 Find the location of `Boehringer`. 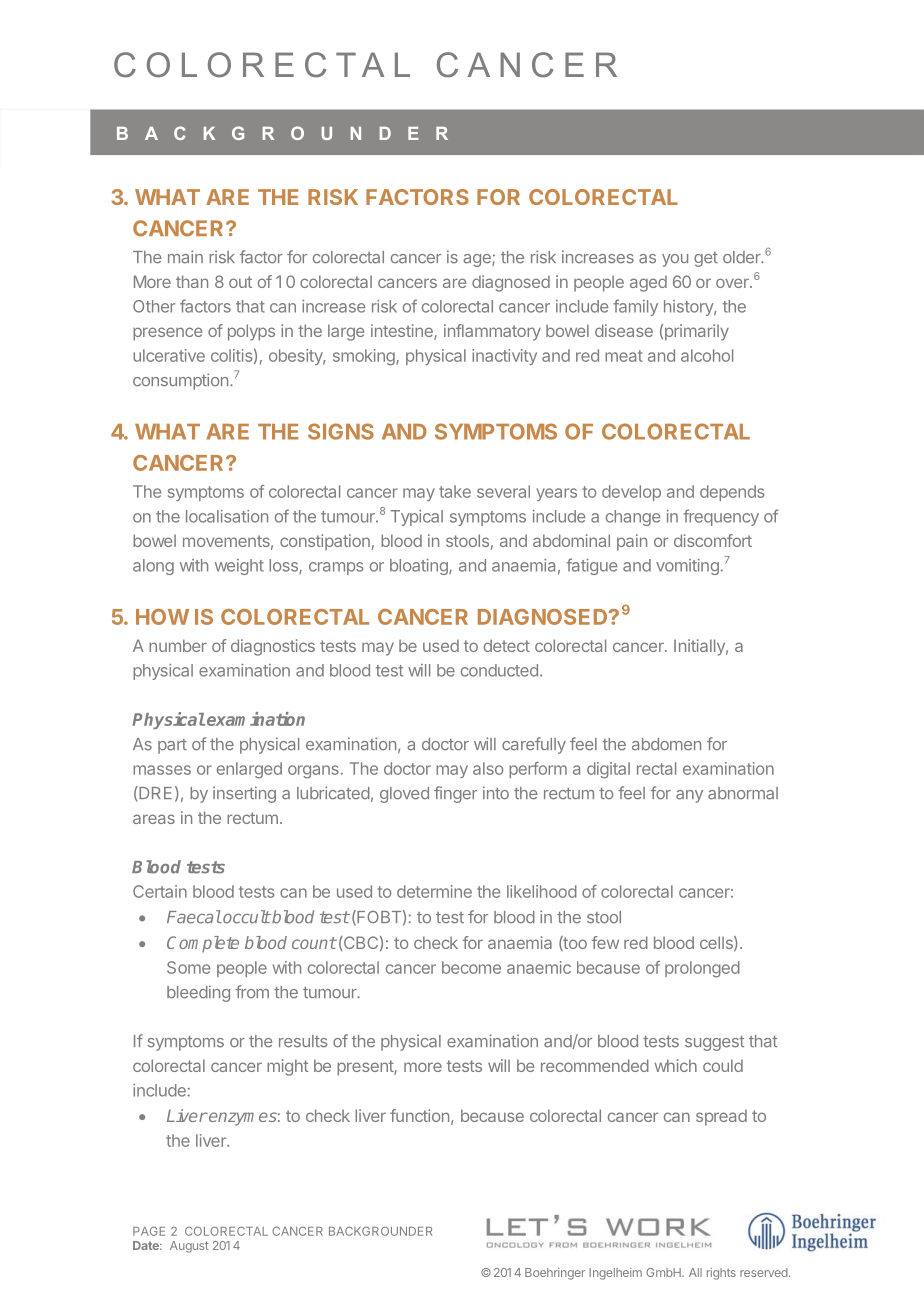

Boehringer is located at coordinates (555, 1274).
